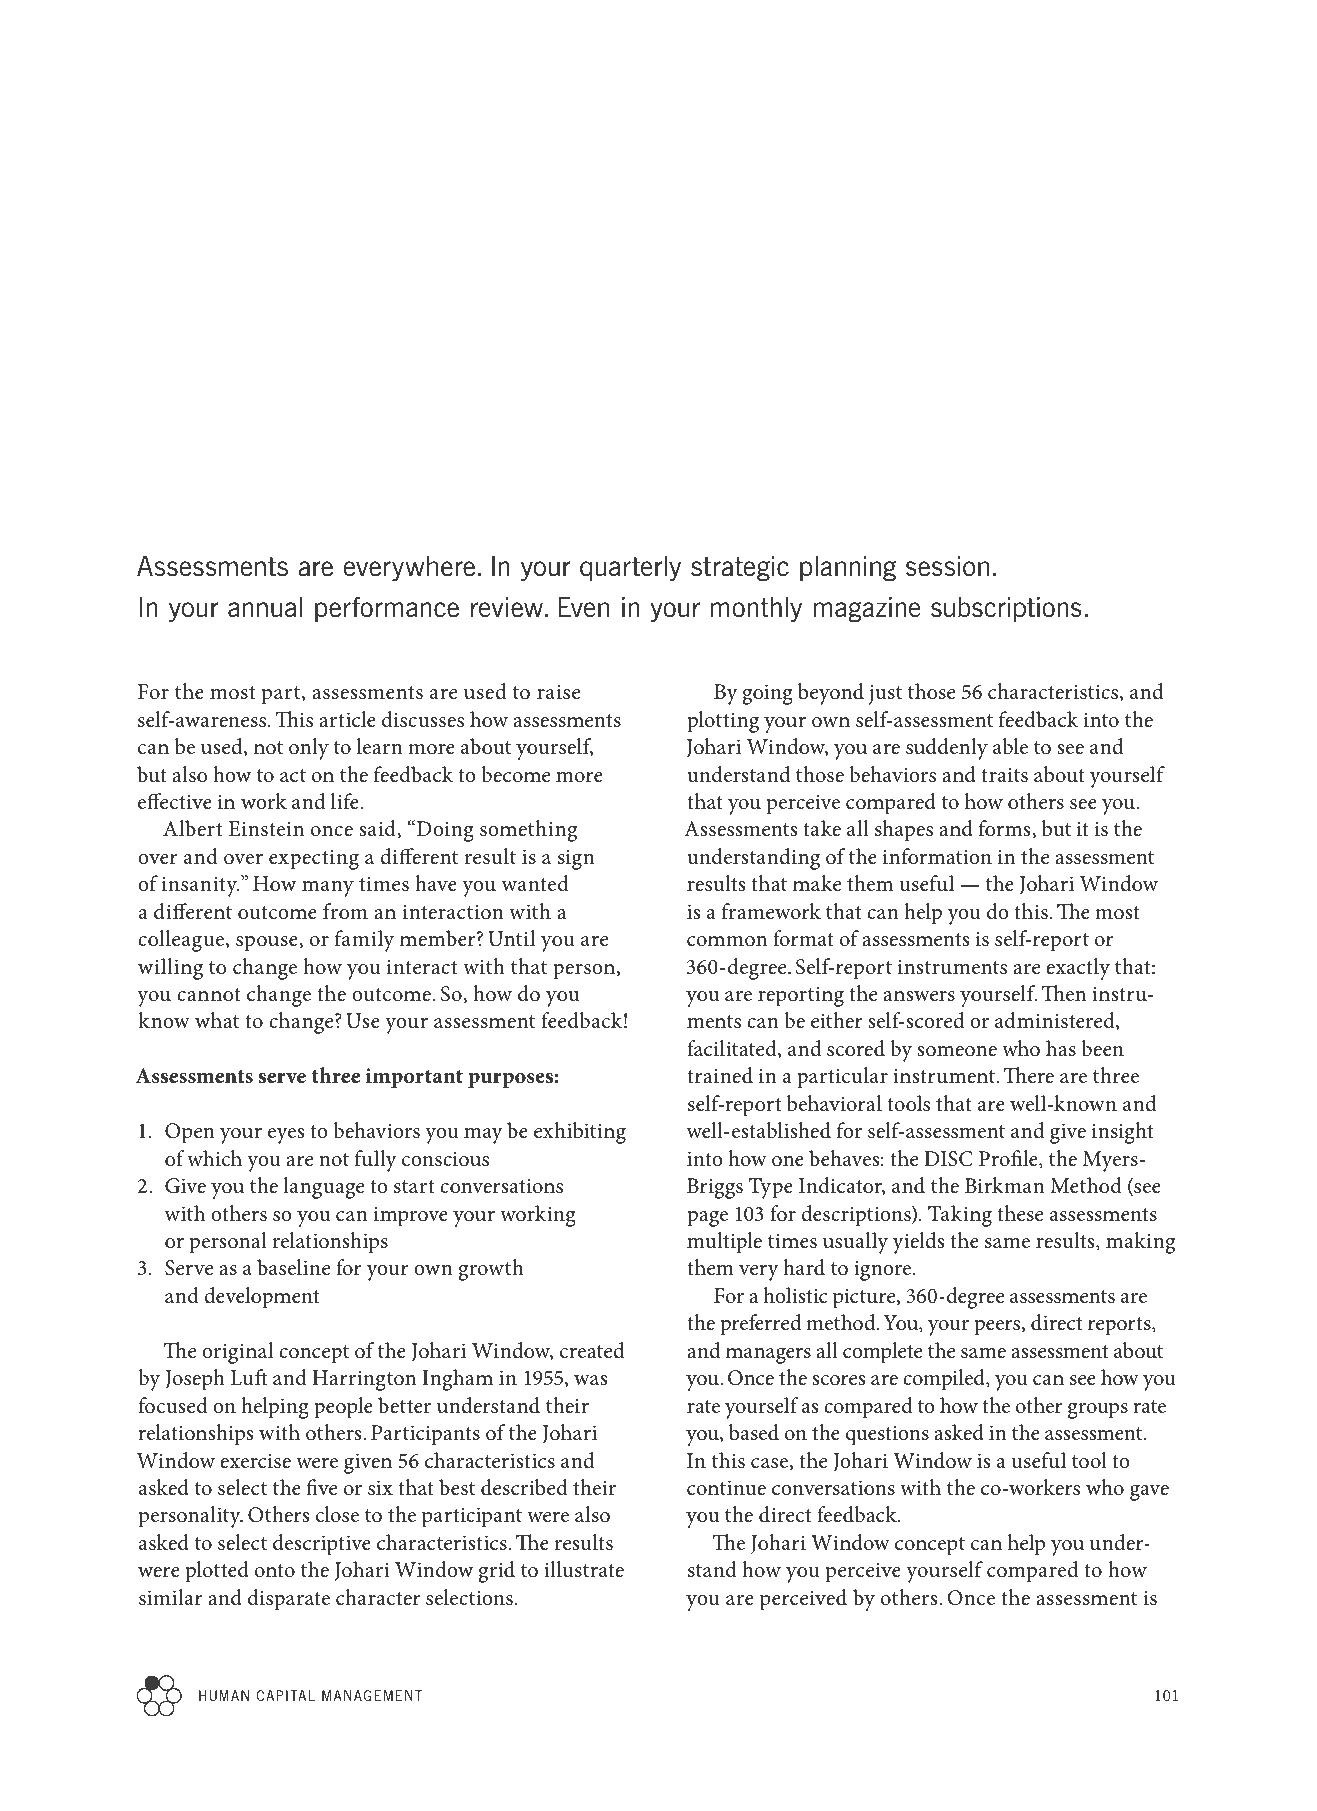 The width and height of the screenshot is (1317, 1811). What do you see at coordinates (724, 1243) in the screenshot?
I see `multiple` at bounding box center [724, 1243].
